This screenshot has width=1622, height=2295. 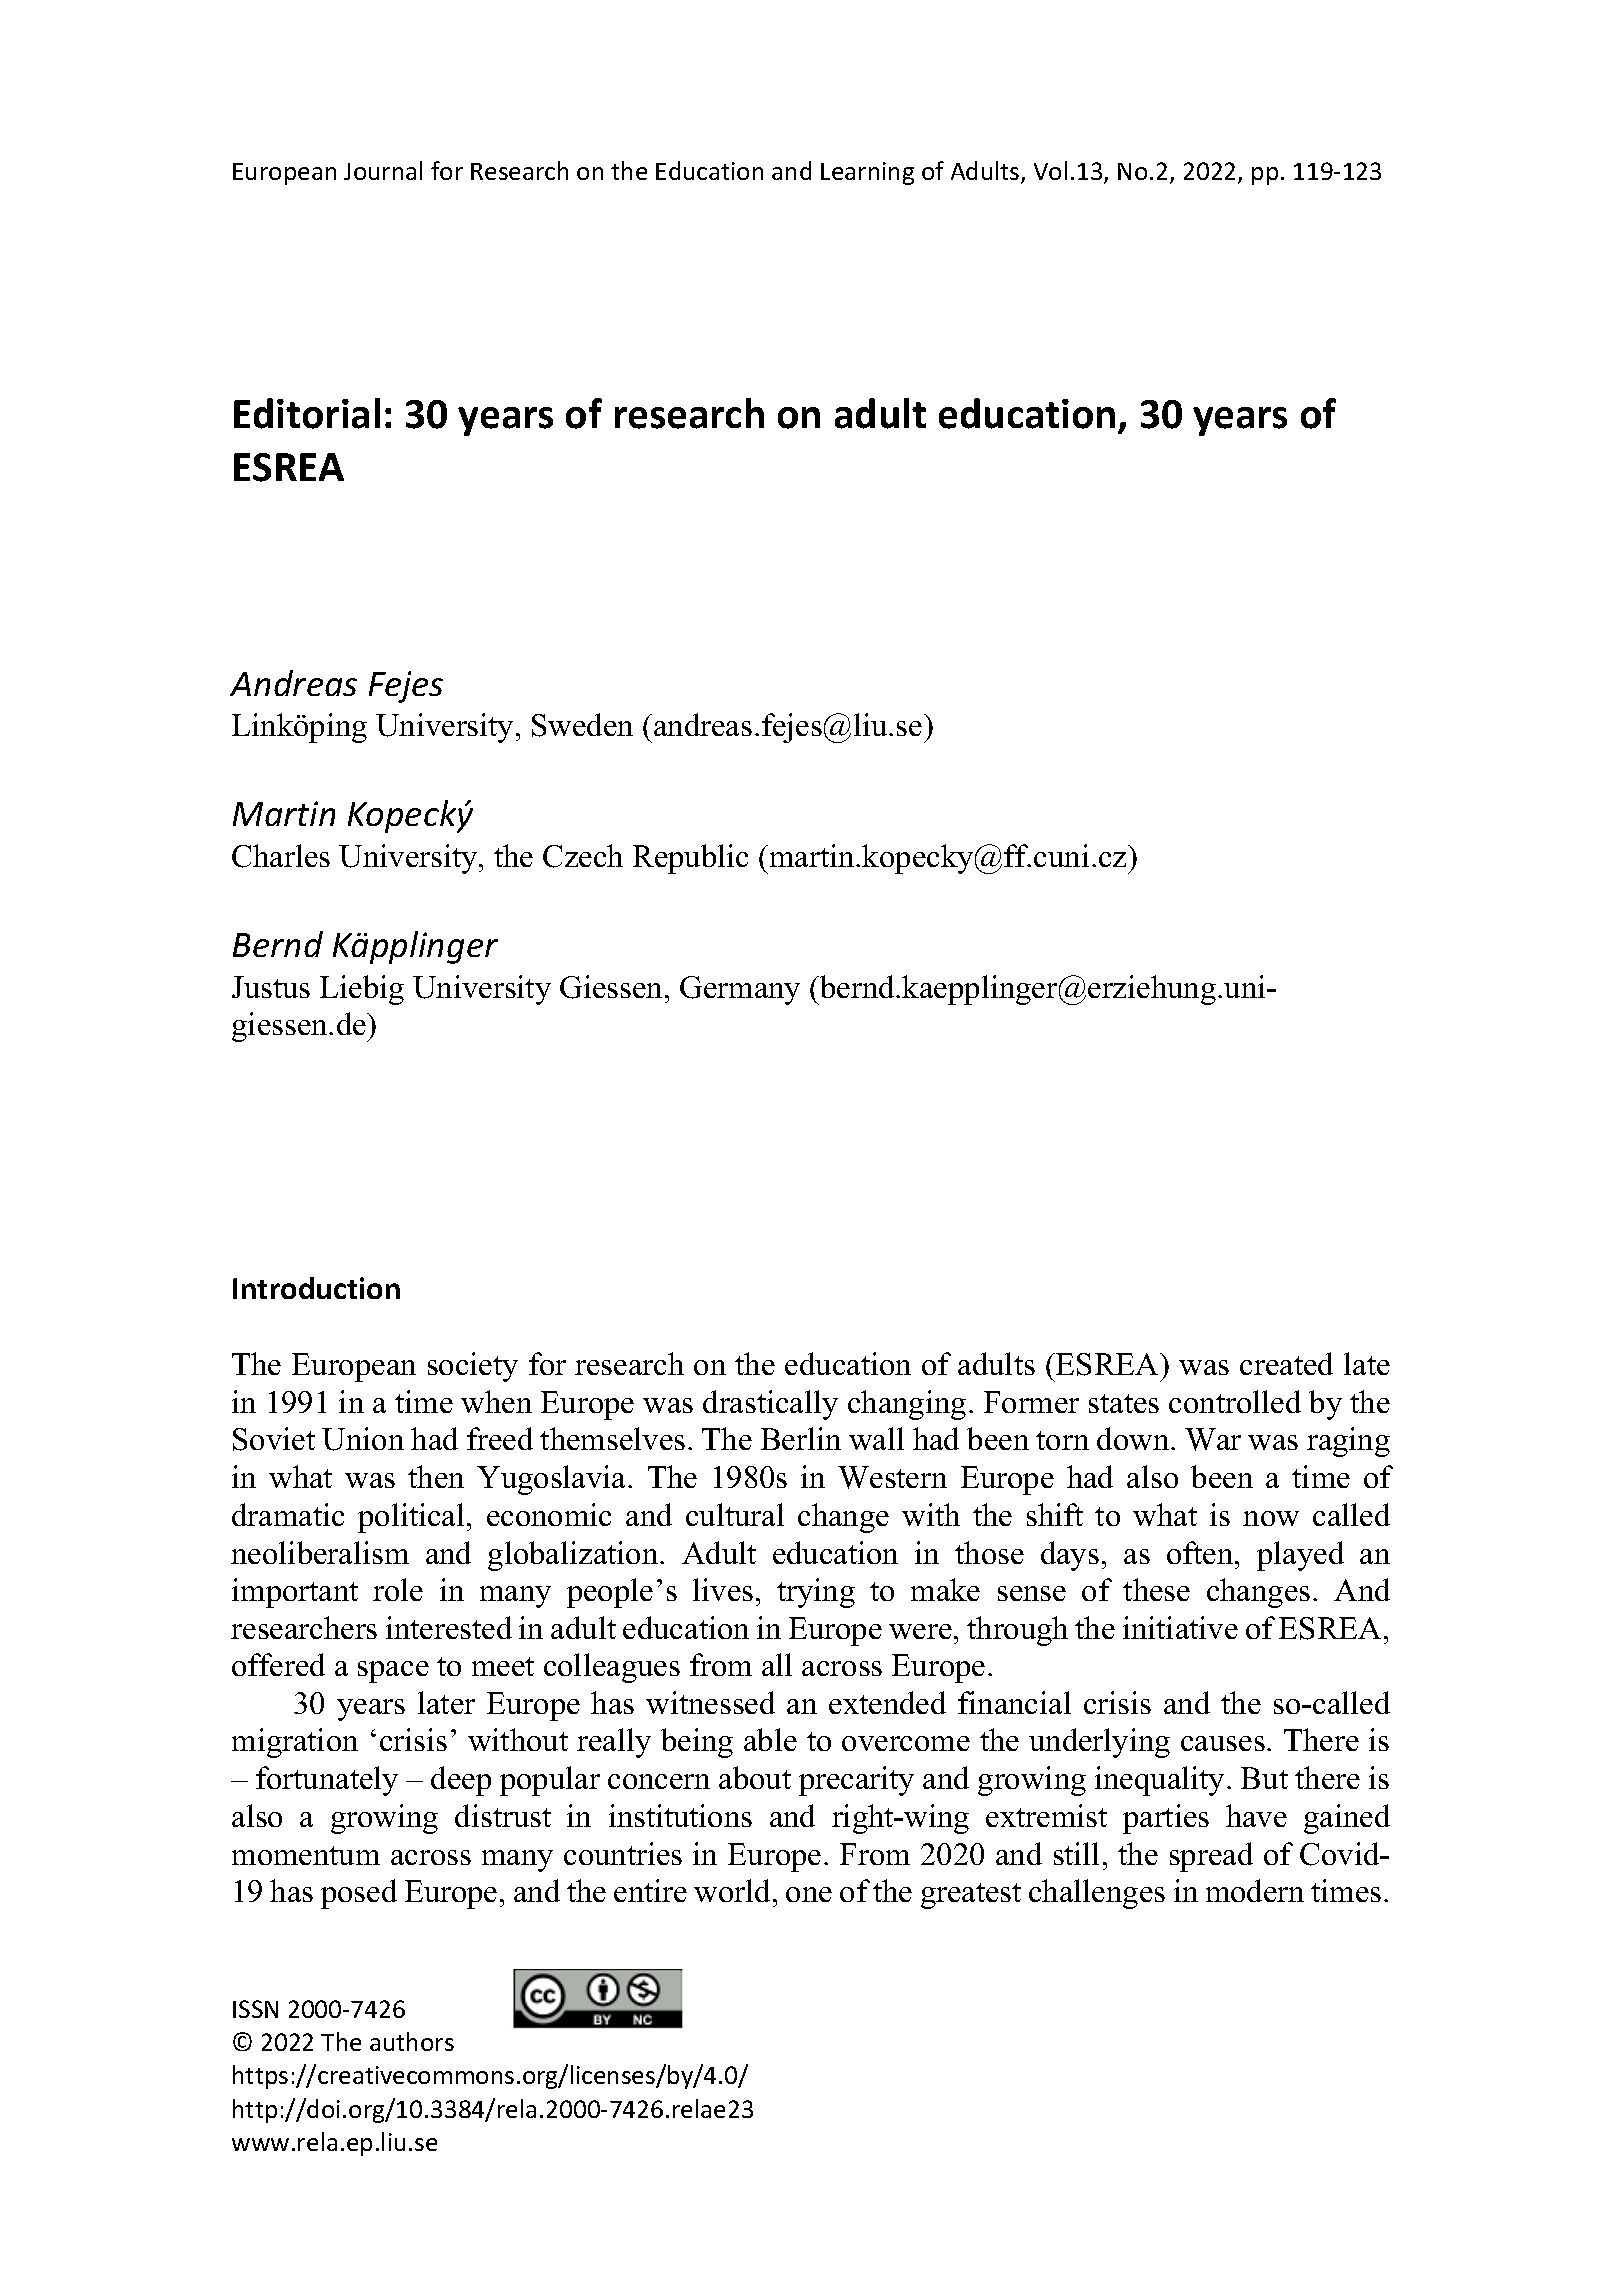 I want to click on drastically, so click(x=770, y=1405).
